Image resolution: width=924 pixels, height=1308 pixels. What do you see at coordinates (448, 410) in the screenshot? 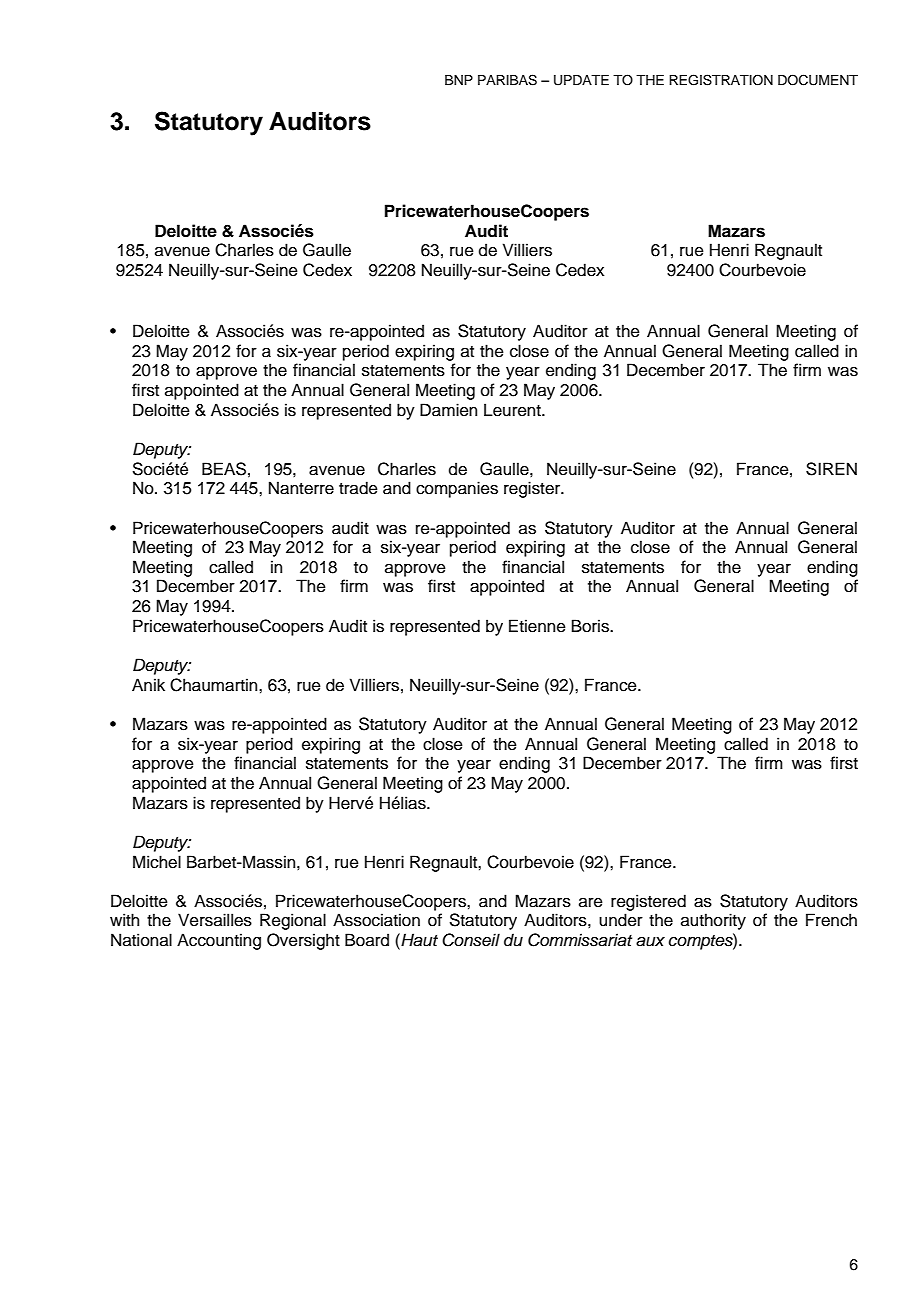
I see `Damien` at bounding box center [448, 410].
